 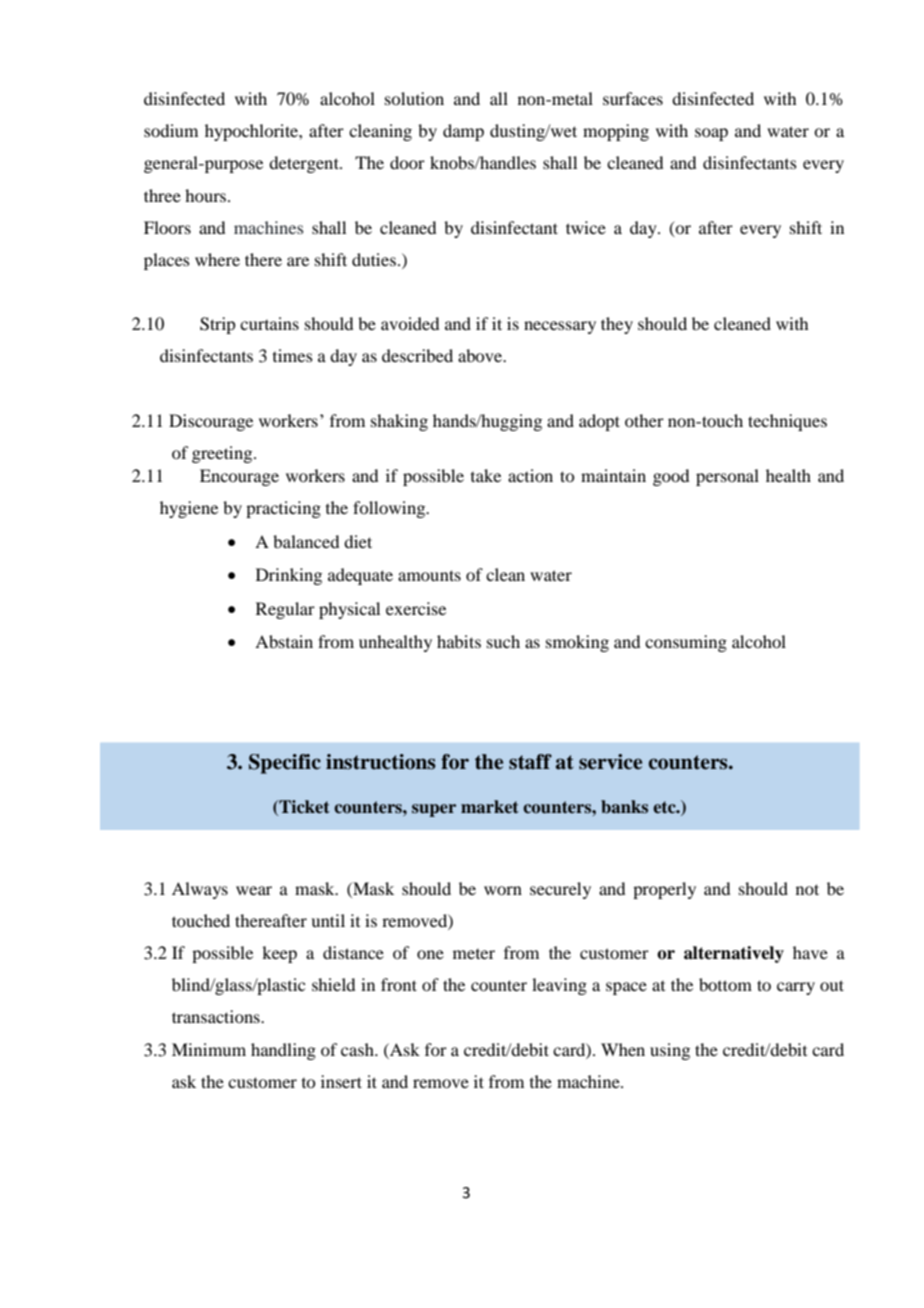 I want to click on such, so click(x=503, y=641).
